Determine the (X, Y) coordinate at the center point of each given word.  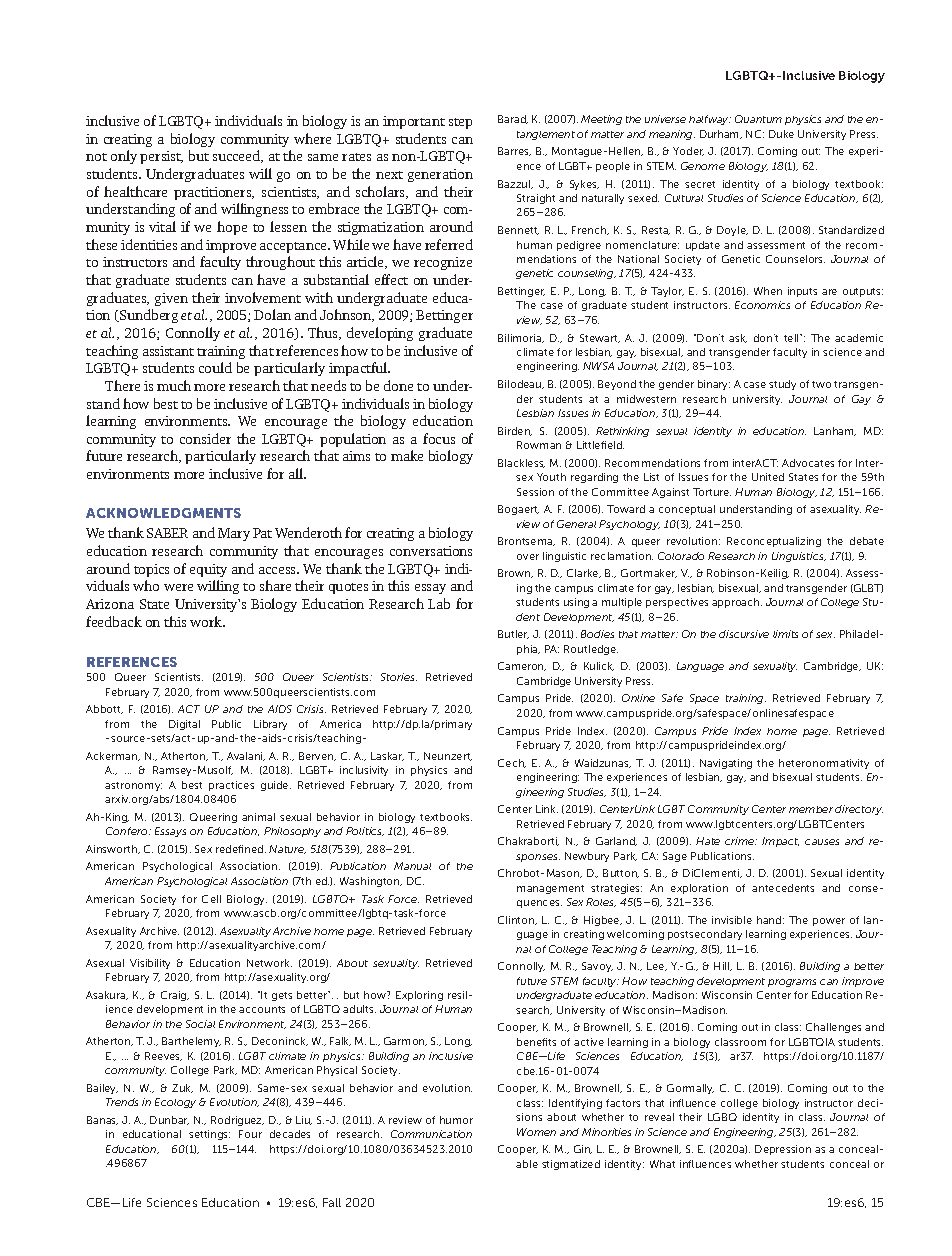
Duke (781, 134)
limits (785, 634)
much (174, 385)
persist (161, 157)
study (782, 385)
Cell (211, 899)
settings (209, 1135)
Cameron (522, 666)
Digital (184, 725)
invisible (732, 920)
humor (456, 1120)
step (460, 123)
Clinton (517, 920)
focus (439, 438)
